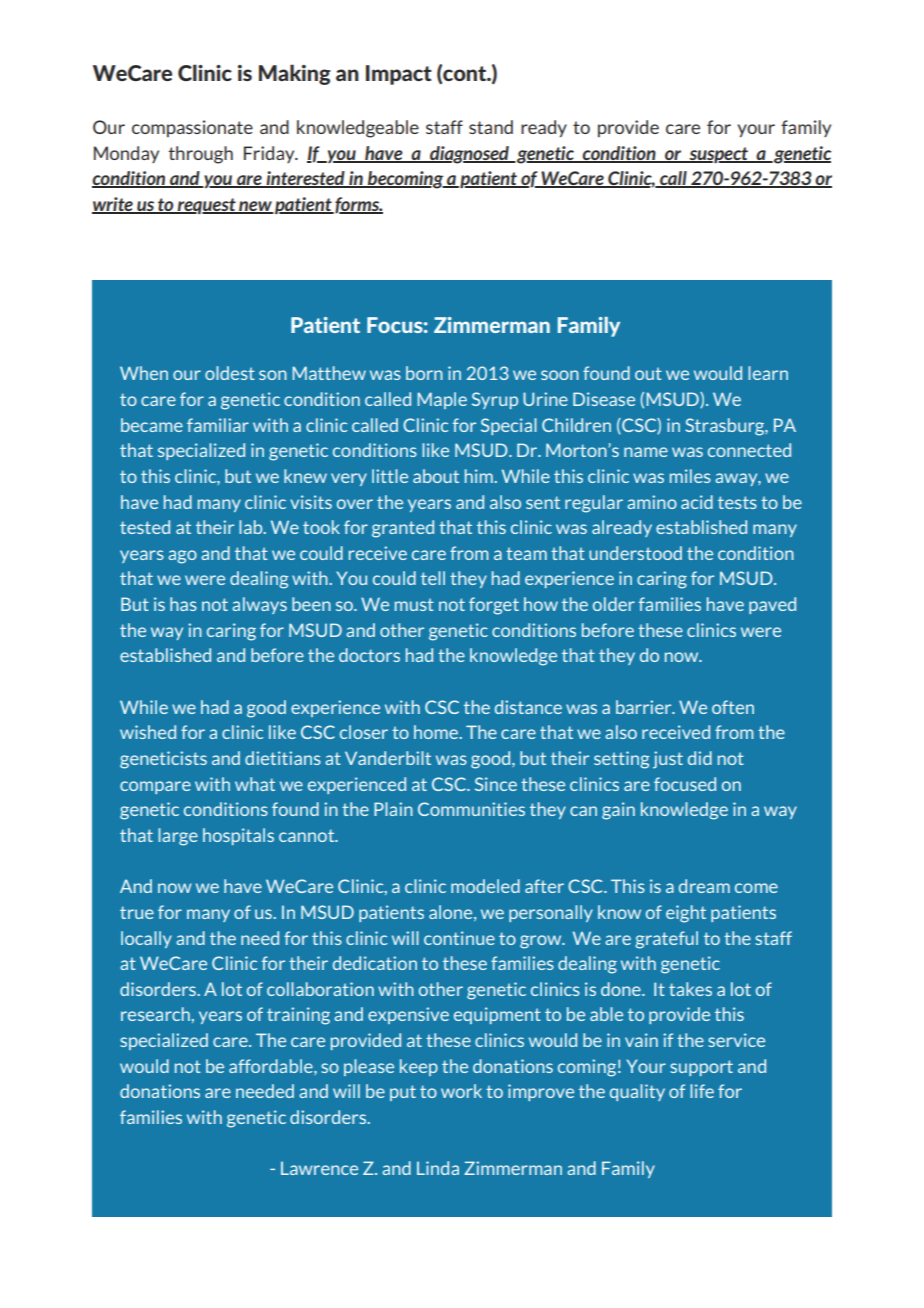 Image resolution: width=924 pixels, height=1308 pixels. I want to click on compassionate, so click(192, 128).
